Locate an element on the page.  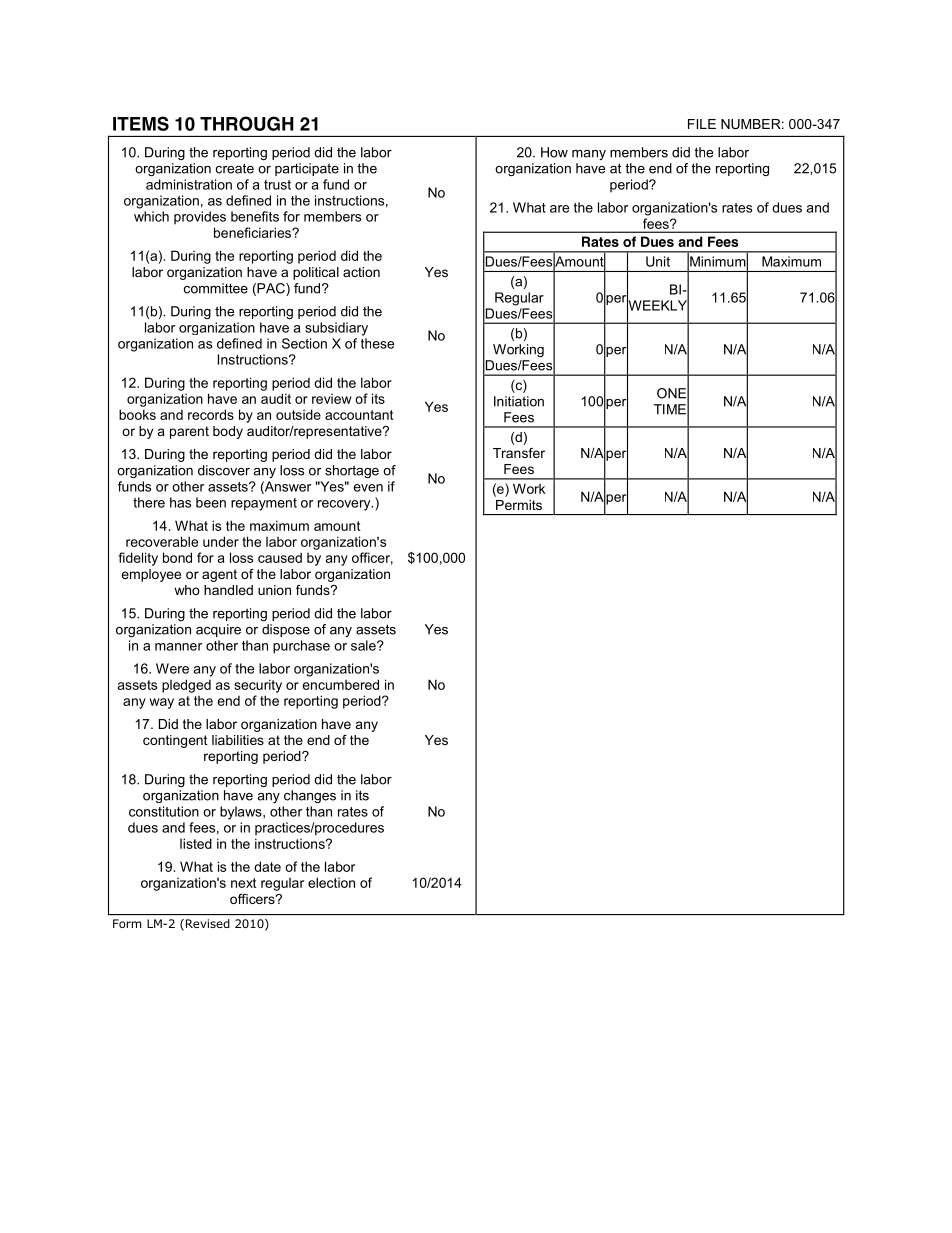
many is located at coordinates (589, 155).
